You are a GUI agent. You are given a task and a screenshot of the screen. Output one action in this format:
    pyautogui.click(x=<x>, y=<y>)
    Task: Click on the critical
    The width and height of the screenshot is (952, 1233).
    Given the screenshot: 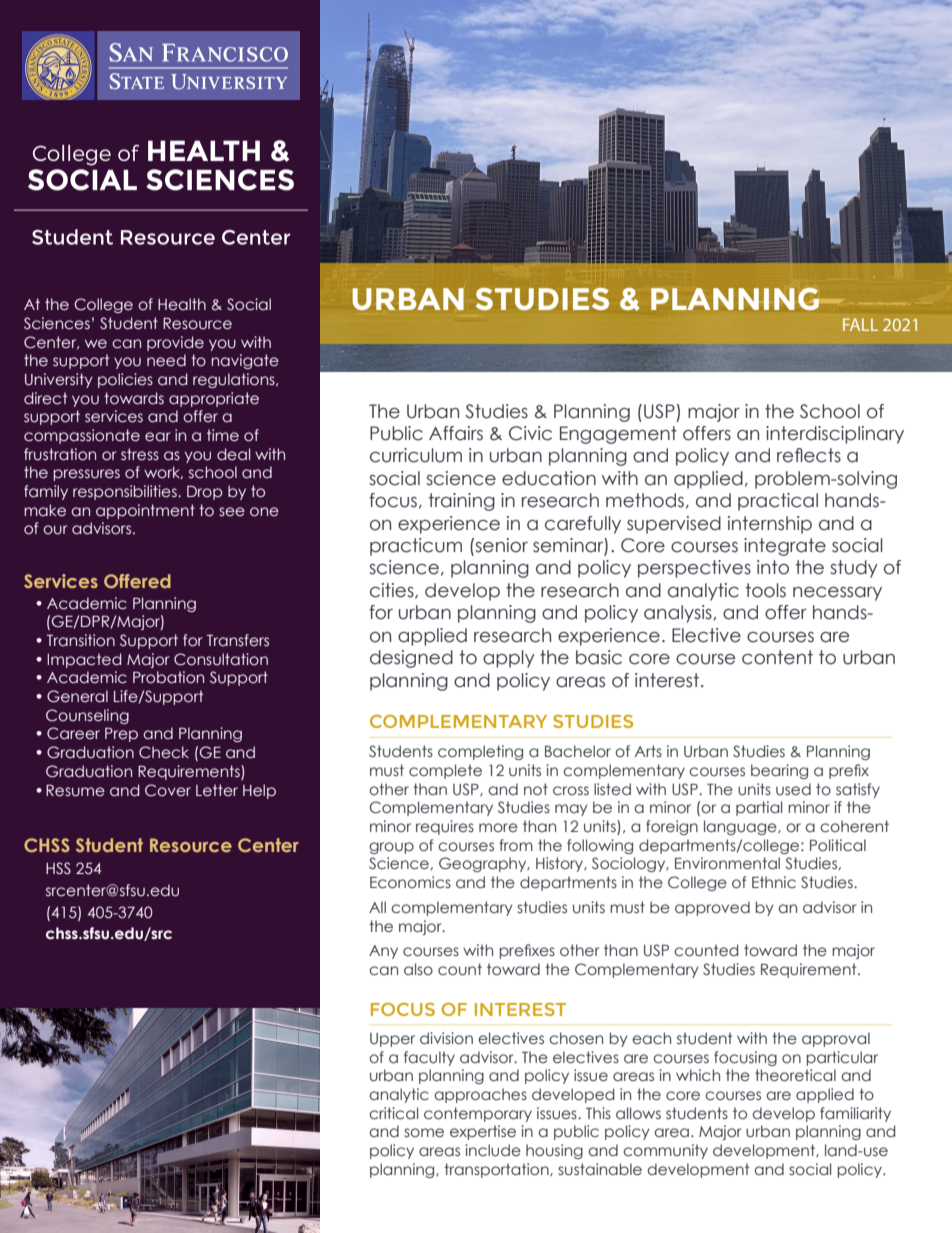 What is the action you would take?
    pyautogui.click(x=393, y=1113)
